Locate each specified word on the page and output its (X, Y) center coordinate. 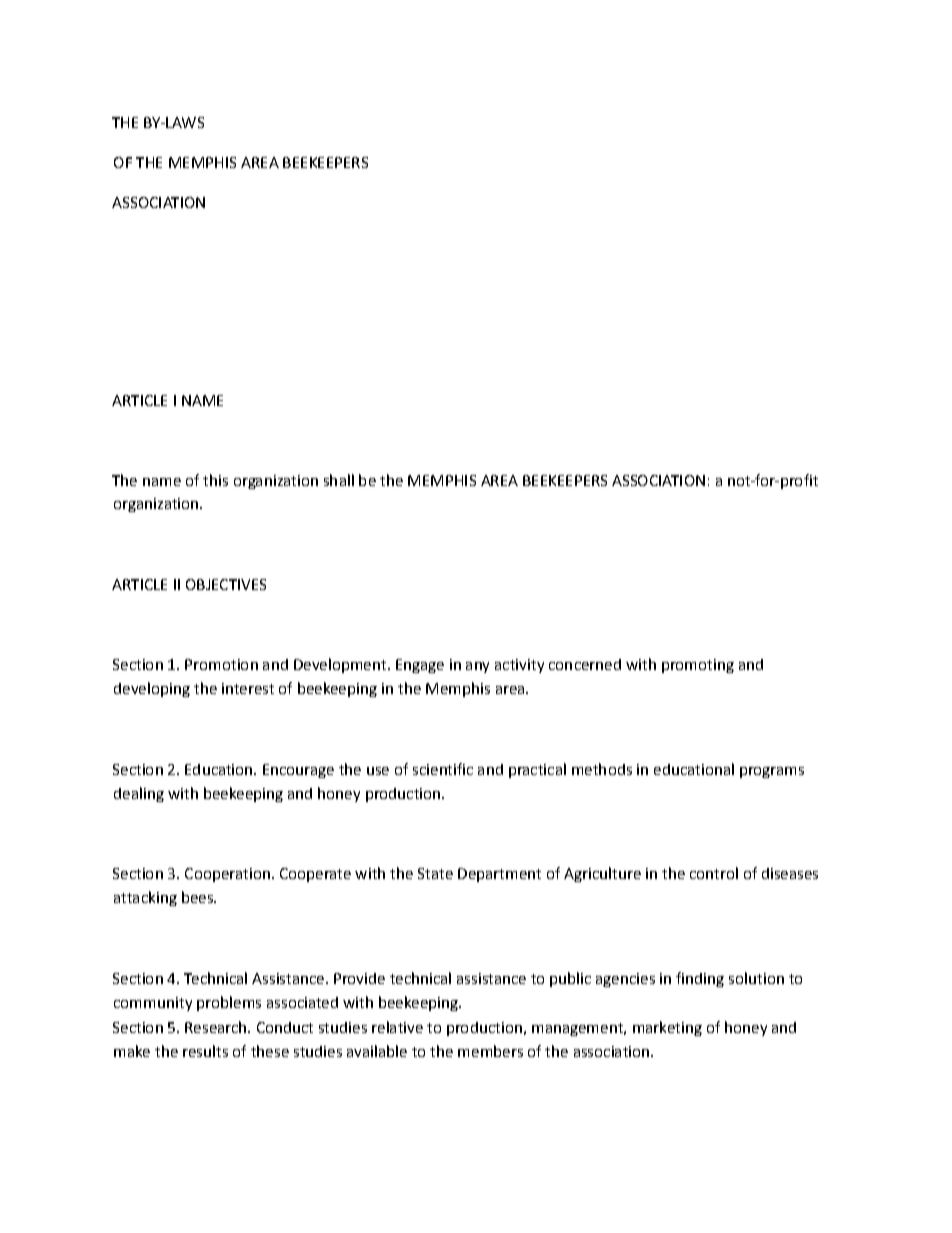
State (435, 873)
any (477, 667)
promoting (698, 666)
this (215, 480)
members (490, 1051)
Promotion (221, 664)
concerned (585, 664)
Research (217, 1027)
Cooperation (227, 875)
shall (339, 480)
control (714, 873)
